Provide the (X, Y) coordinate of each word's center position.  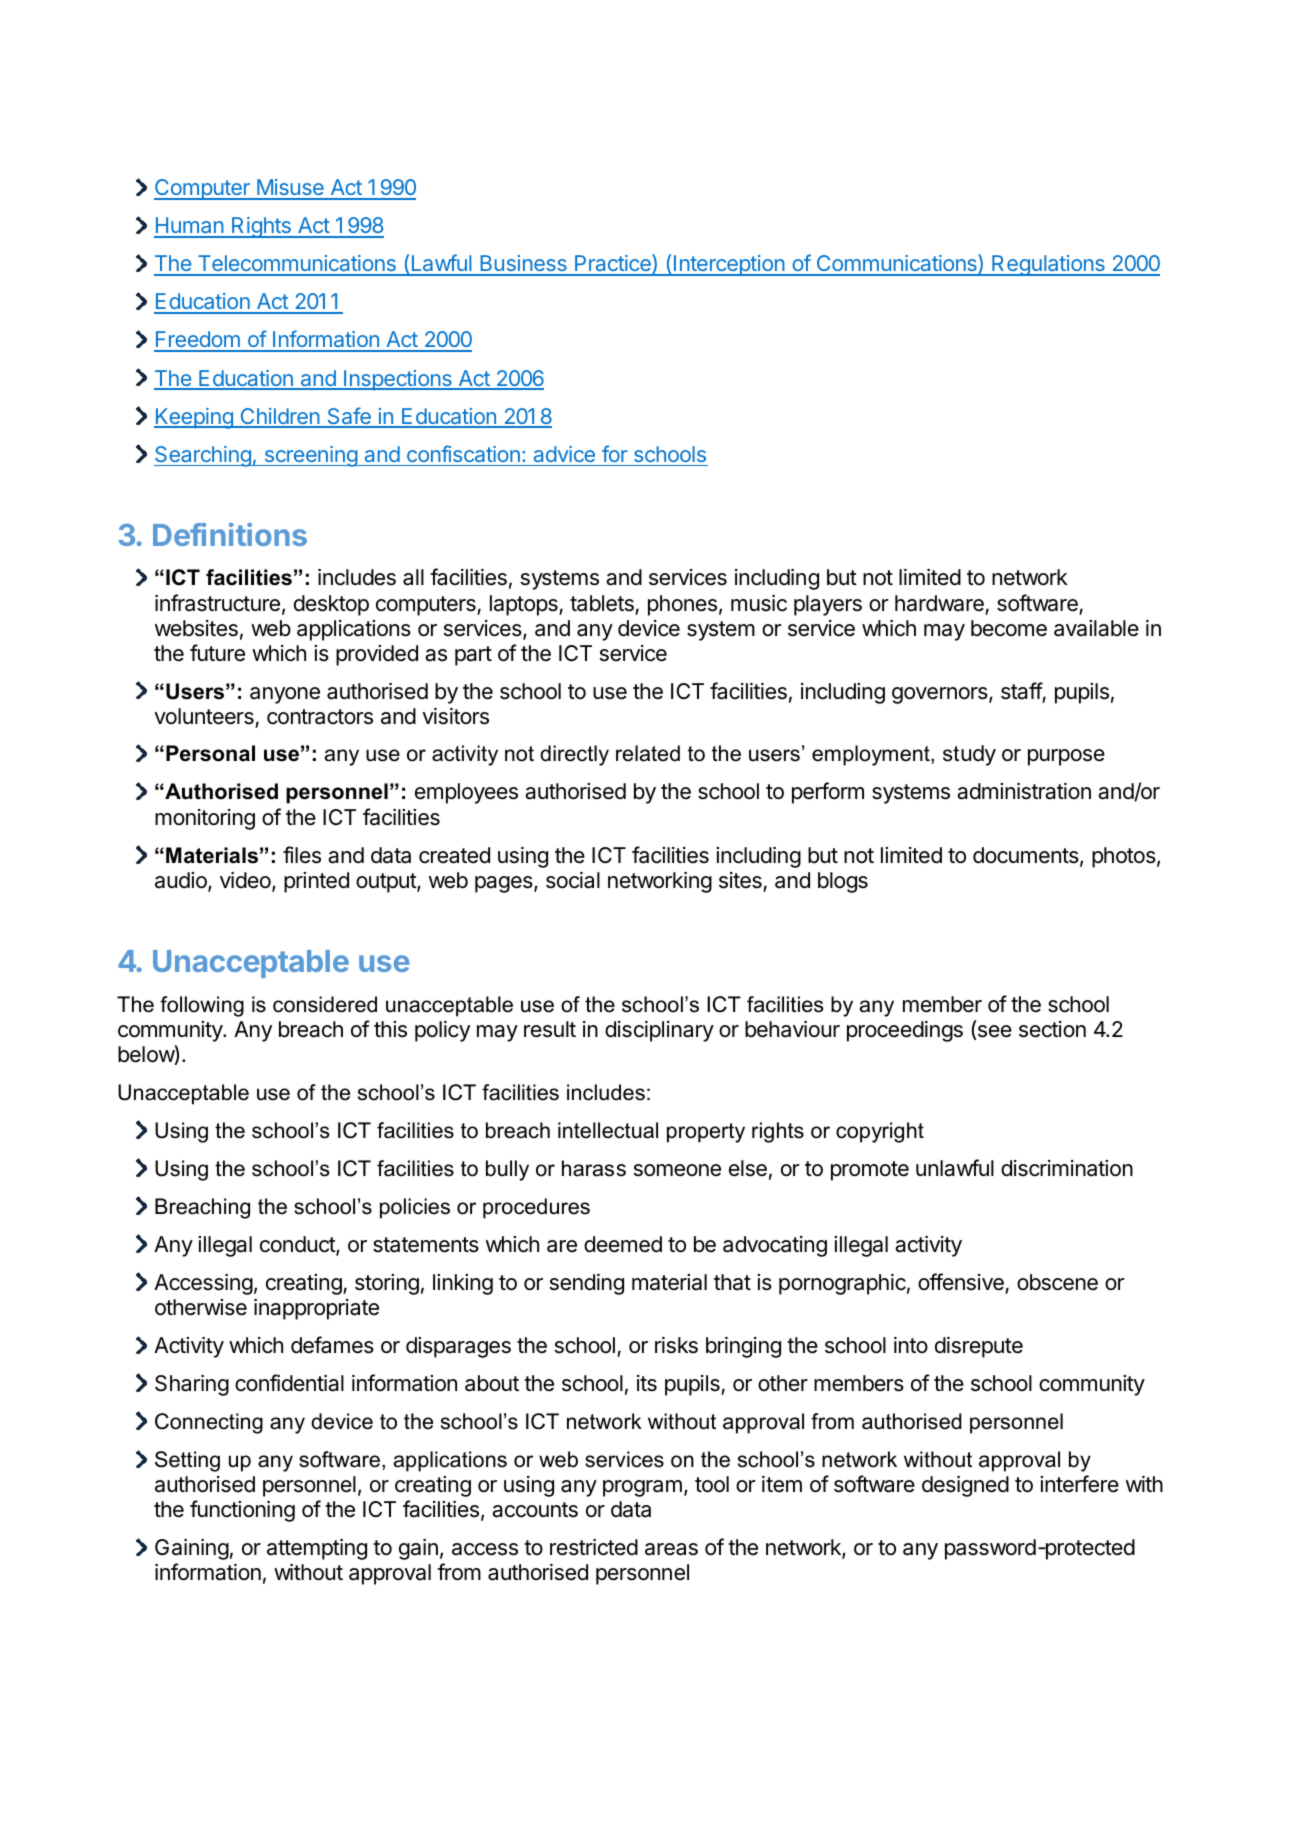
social (573, 880)
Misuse (290, 189)
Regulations (1048, 265)
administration (1024, 791)
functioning (242, 1511)
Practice (613, 264)
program (642, 1488)
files (302, 855)
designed (965, 1486)
